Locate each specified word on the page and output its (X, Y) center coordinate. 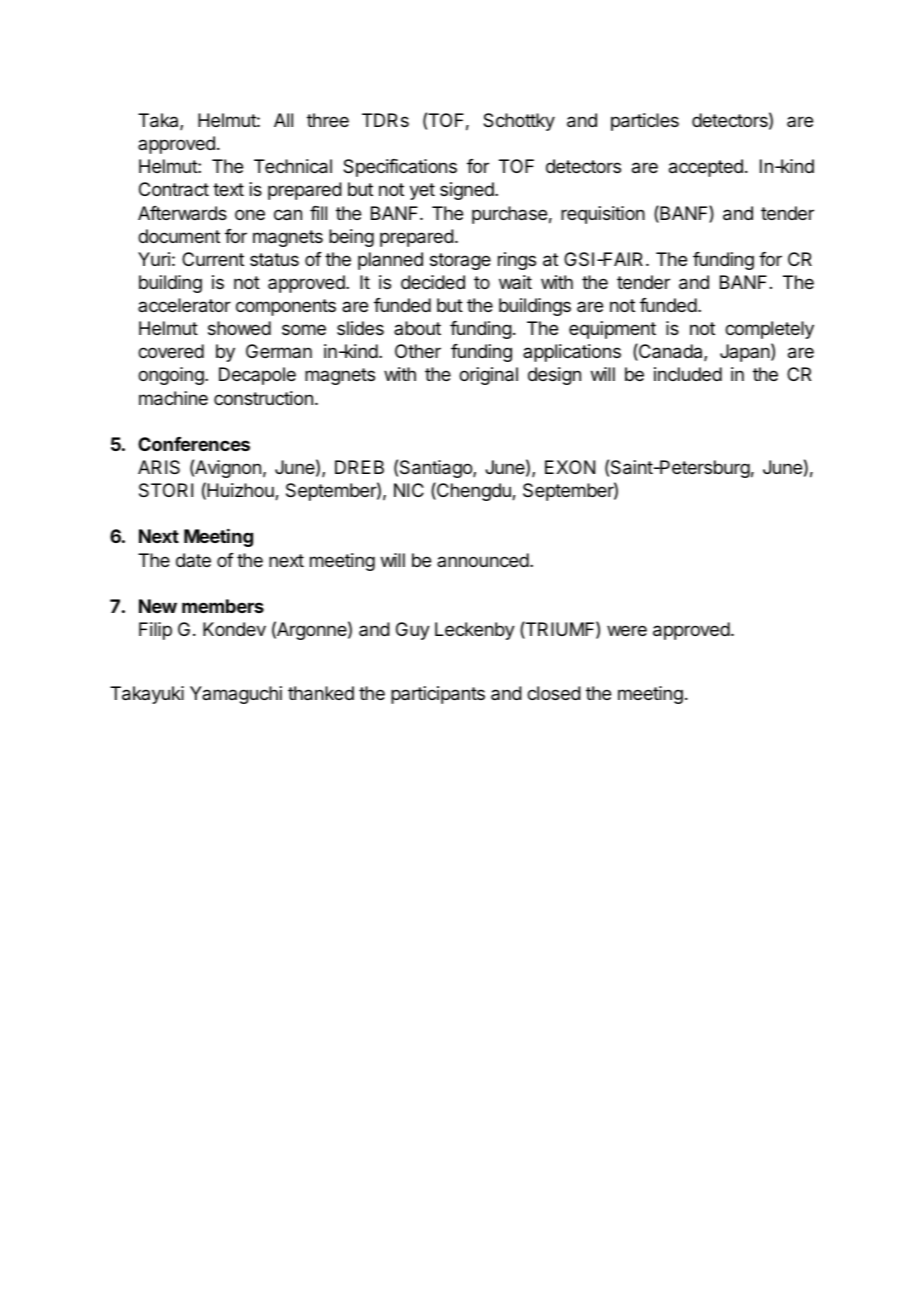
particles (645, 122)
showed (239, 328)
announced (483, 560)
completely (769, 330)
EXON (570, 467)
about (417, 328)
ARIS (159, 467)
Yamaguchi (236, 695)
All (283, 120)
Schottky (519, 122)
